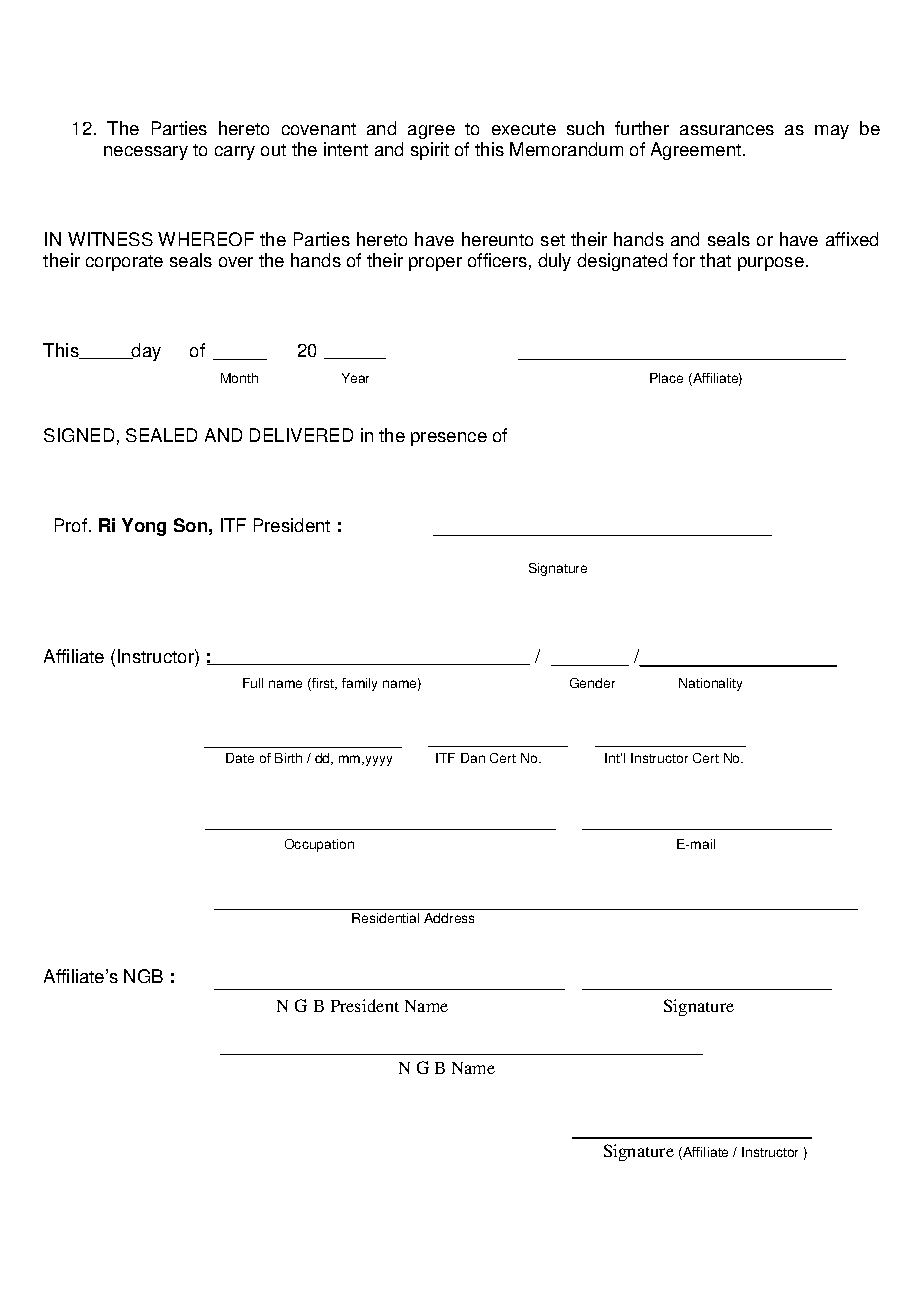 The width and height of the screenshot is (924, 1308). What do you see at coordinates (359, 684) in the screenshot?
I see `family` at bounding box center [359, 684].
